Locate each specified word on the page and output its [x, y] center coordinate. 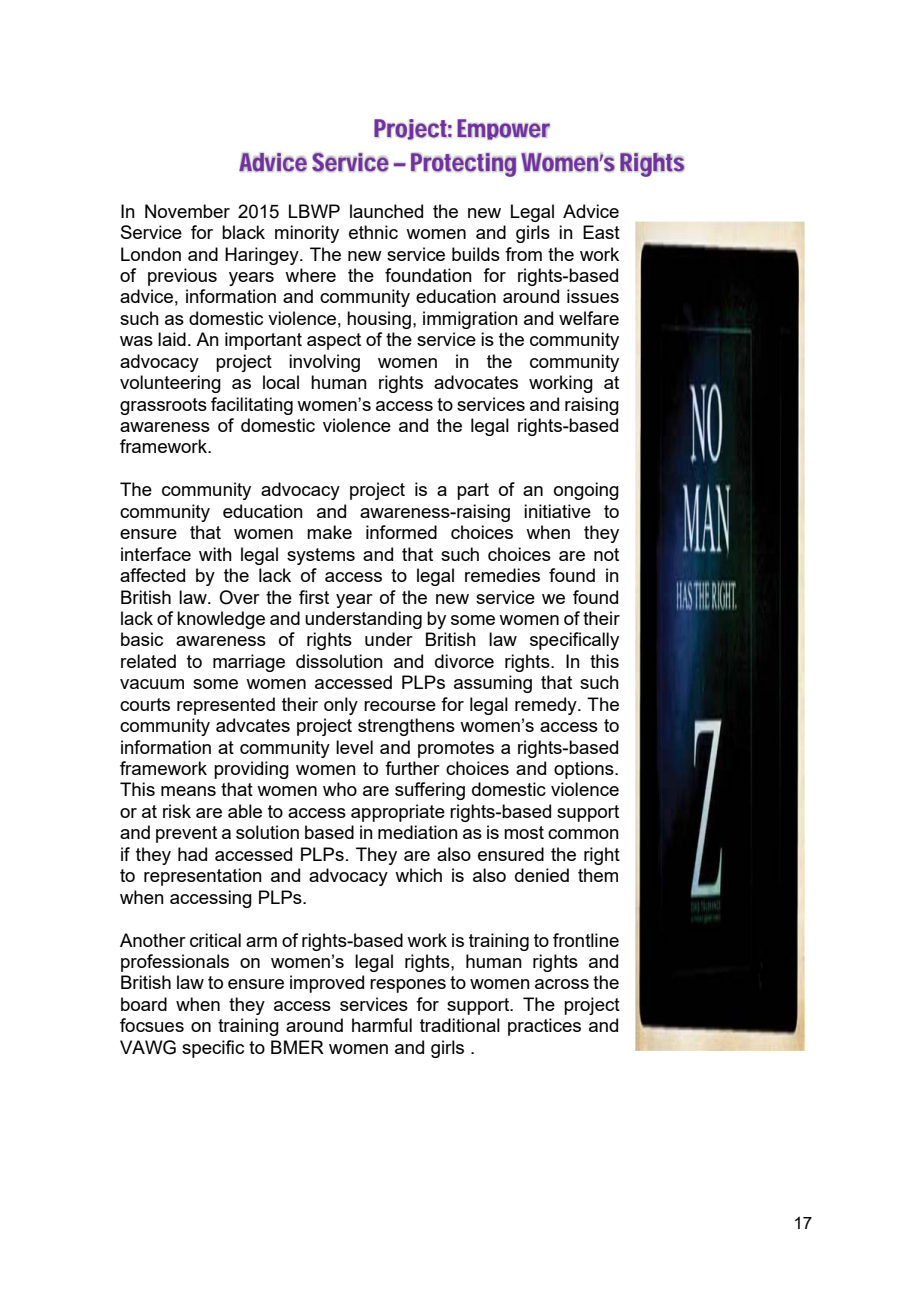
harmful [382, 1025]
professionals [175, 963]
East [601, 232]
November [187, 211]
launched [386, 211]
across [562, 984]
